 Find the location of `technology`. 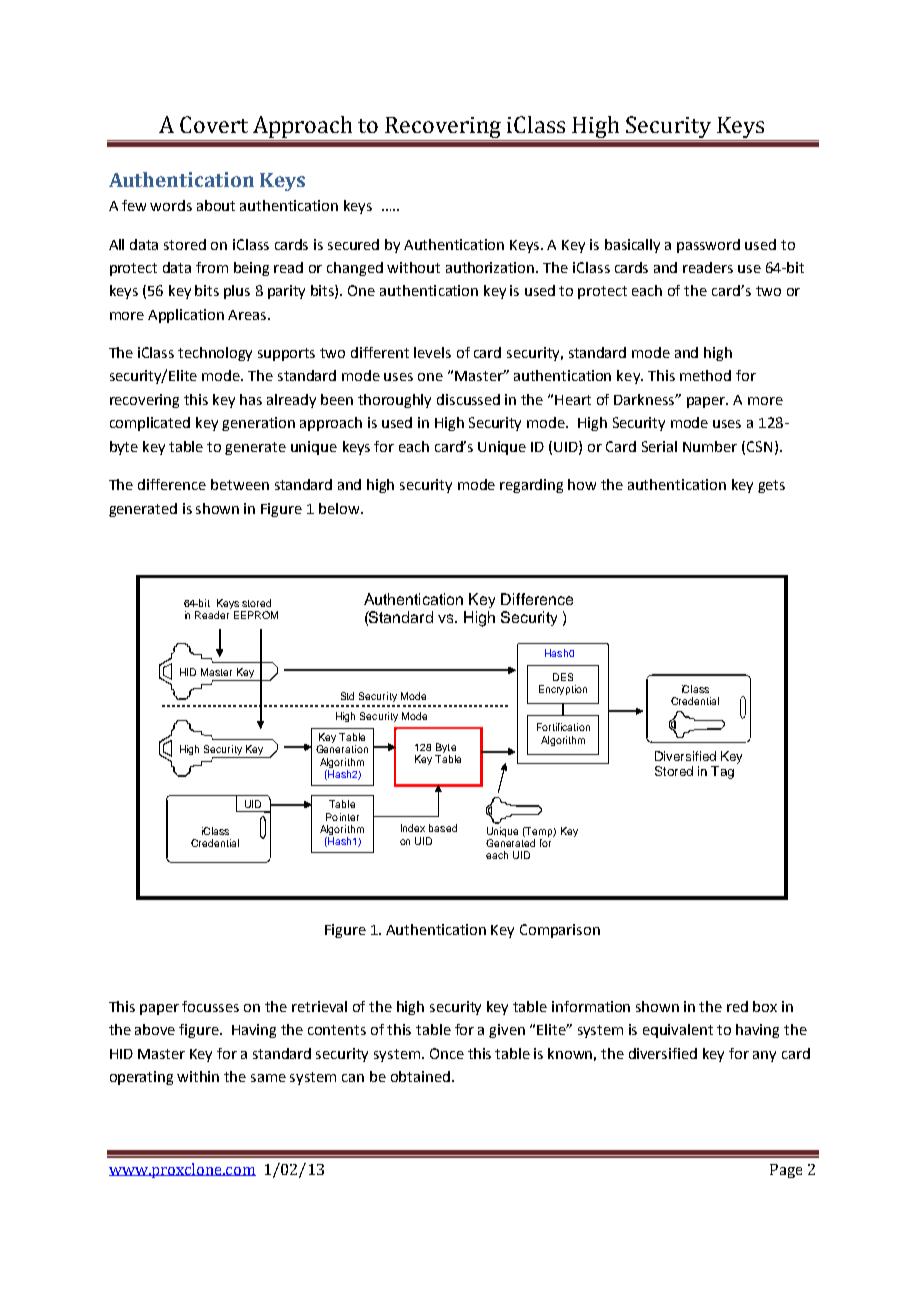

technology is located at coordinates (215, 354).
